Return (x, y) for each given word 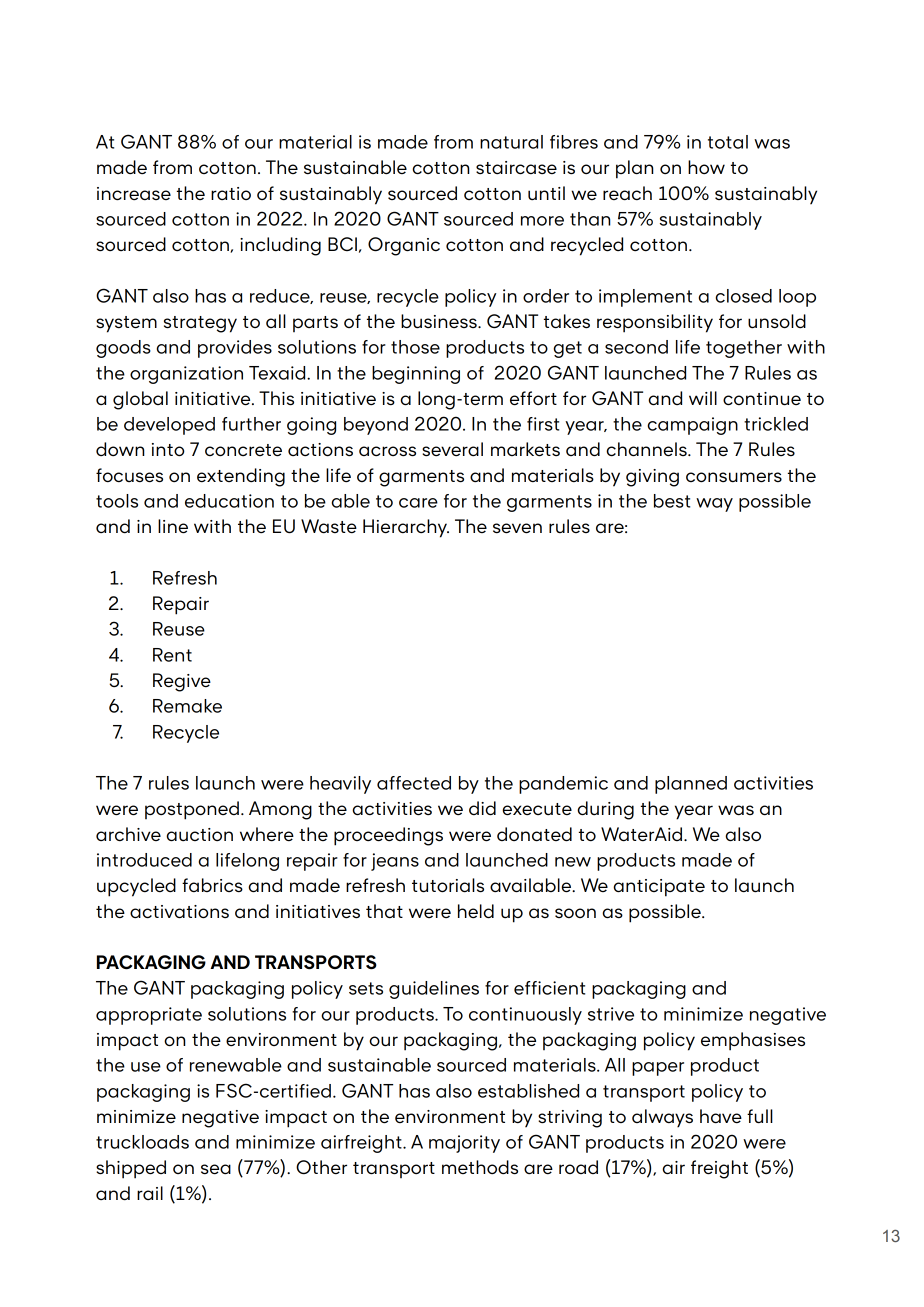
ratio (231, 193)
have (721, 1116)
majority (464, 1144)
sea (216, 1169)
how (706, 167)
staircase (516, 167)
